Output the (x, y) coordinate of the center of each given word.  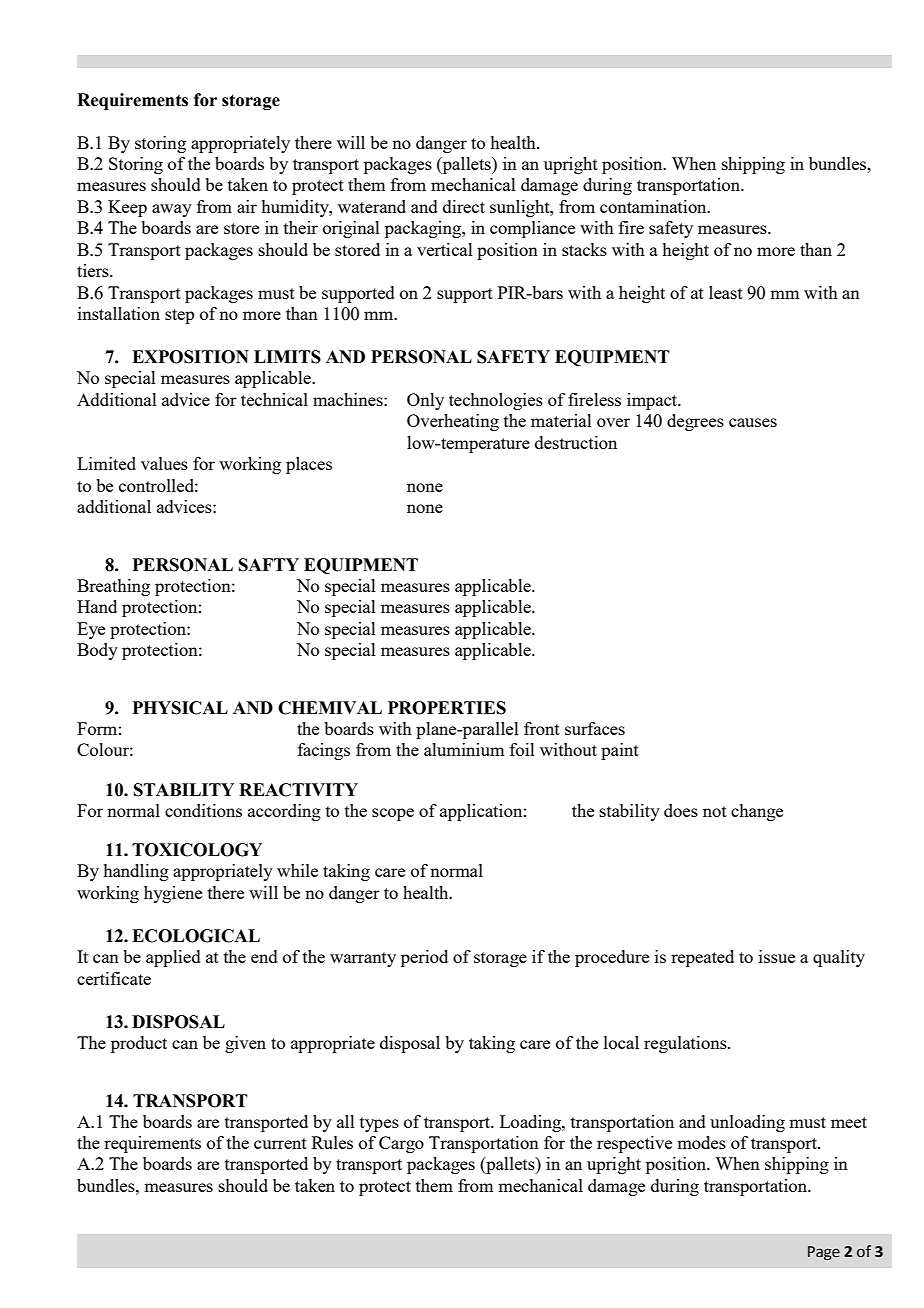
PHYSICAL (180, 708)
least (726, 292)
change (757, 812)
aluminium (464, 749)
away (172, 210)
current (280, 1143)
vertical (445, 249)
